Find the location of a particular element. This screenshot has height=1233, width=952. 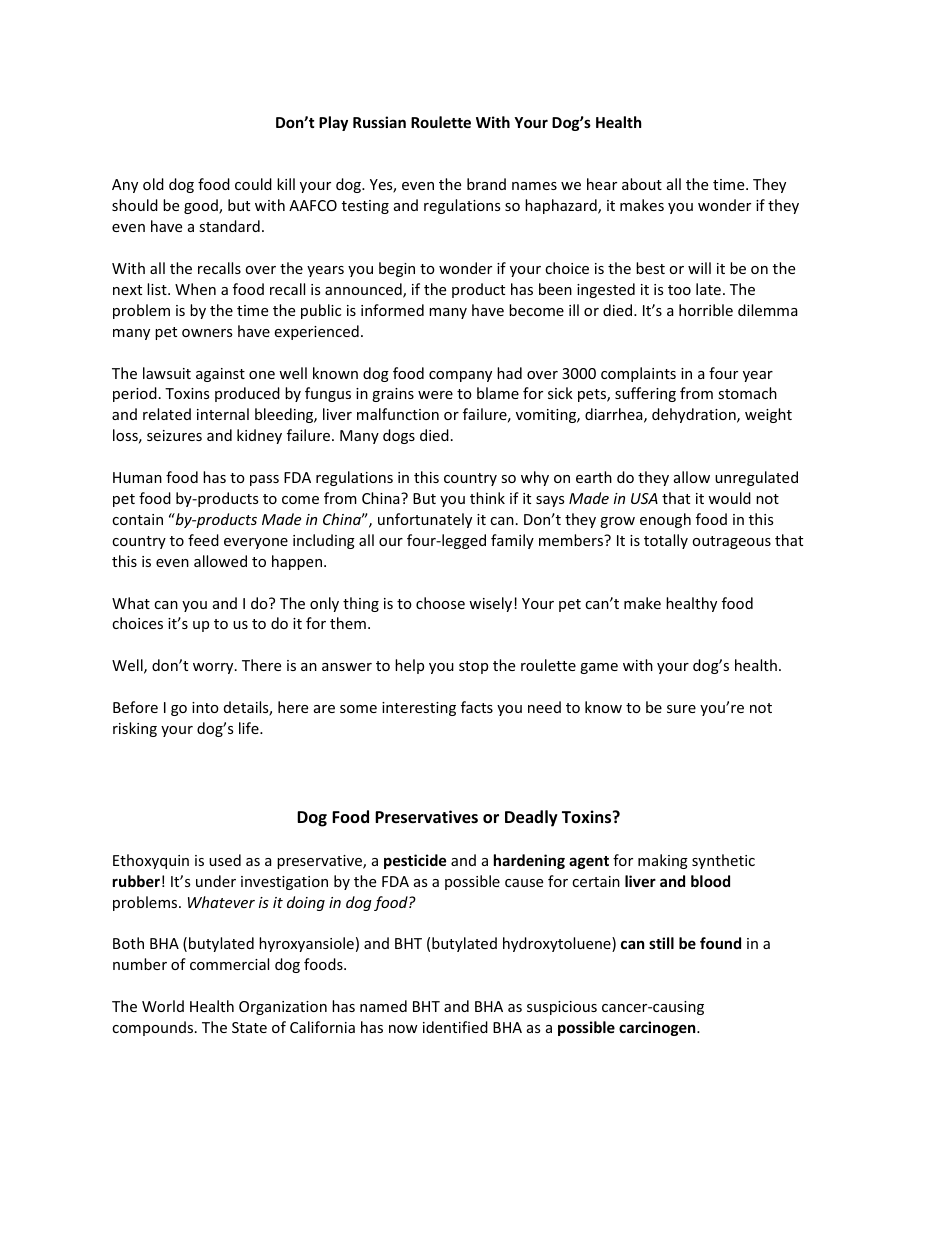

could is located at coordinates (253, 184).
